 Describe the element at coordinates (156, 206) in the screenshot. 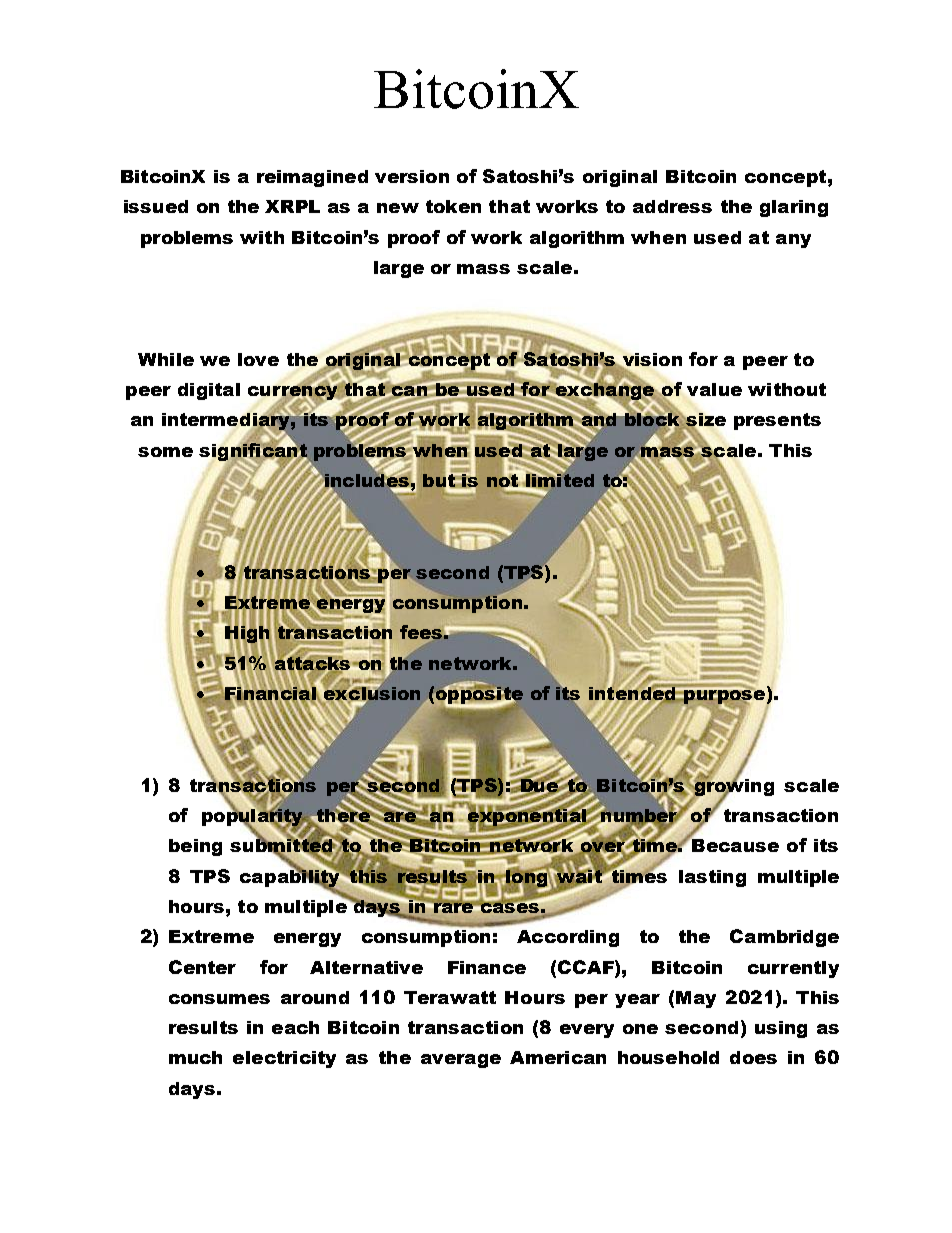

I see `issued` at that location.
